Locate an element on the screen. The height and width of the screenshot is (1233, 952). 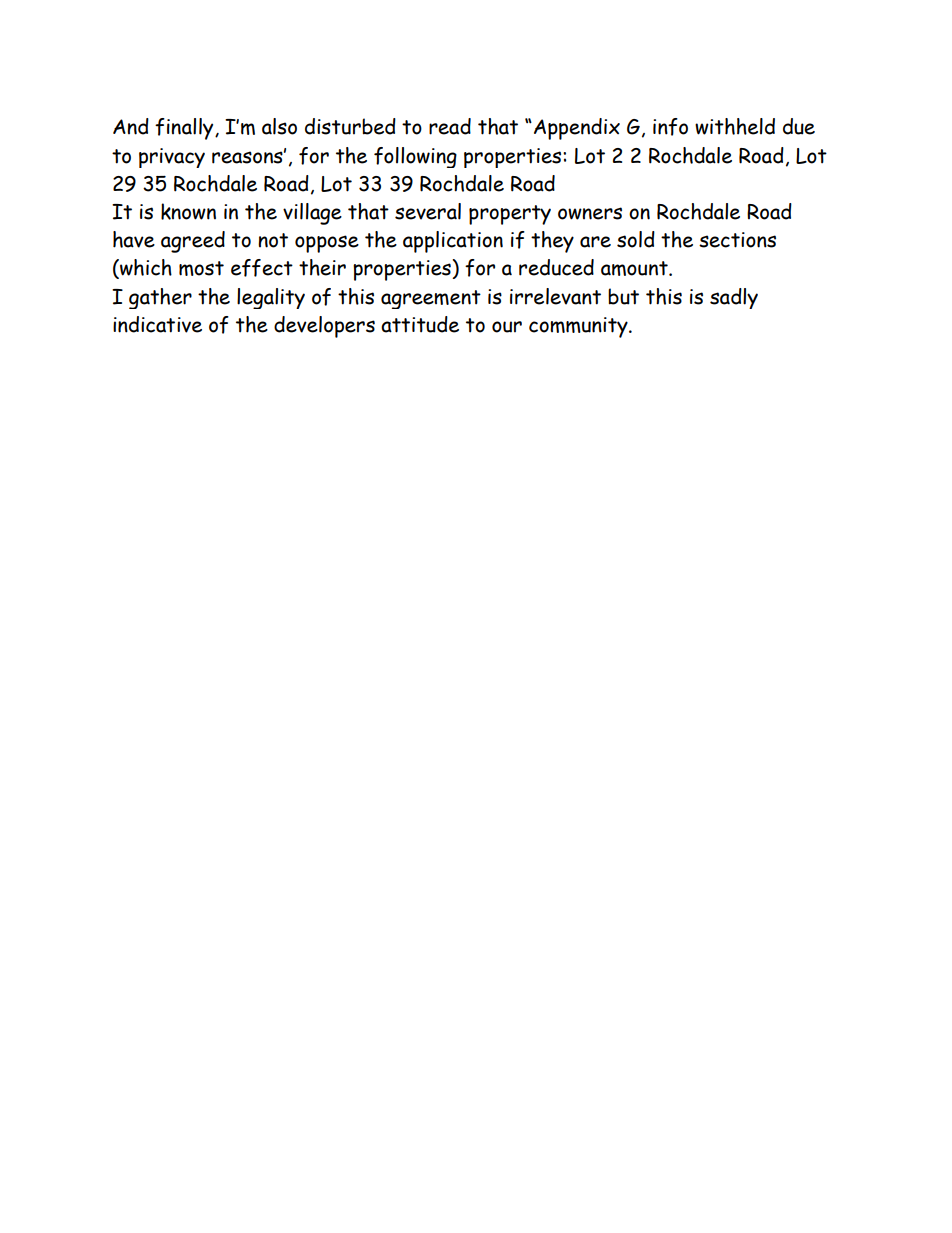
community is located at coordinates (579, 327).
